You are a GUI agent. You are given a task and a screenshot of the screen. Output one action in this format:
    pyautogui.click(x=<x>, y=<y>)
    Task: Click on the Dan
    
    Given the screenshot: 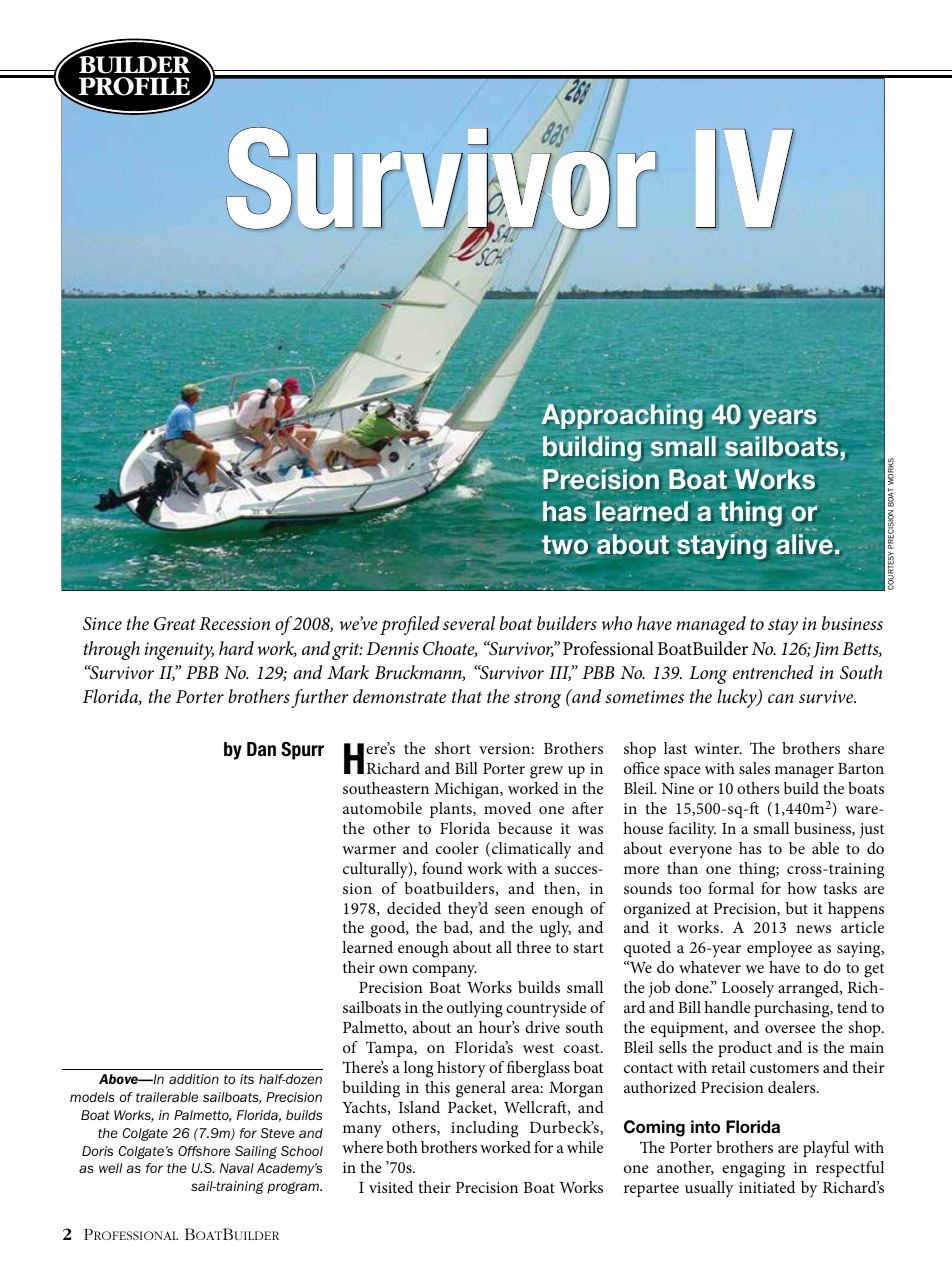 What is the action you would take?
    pyautogui.click(x=261, y=749)
